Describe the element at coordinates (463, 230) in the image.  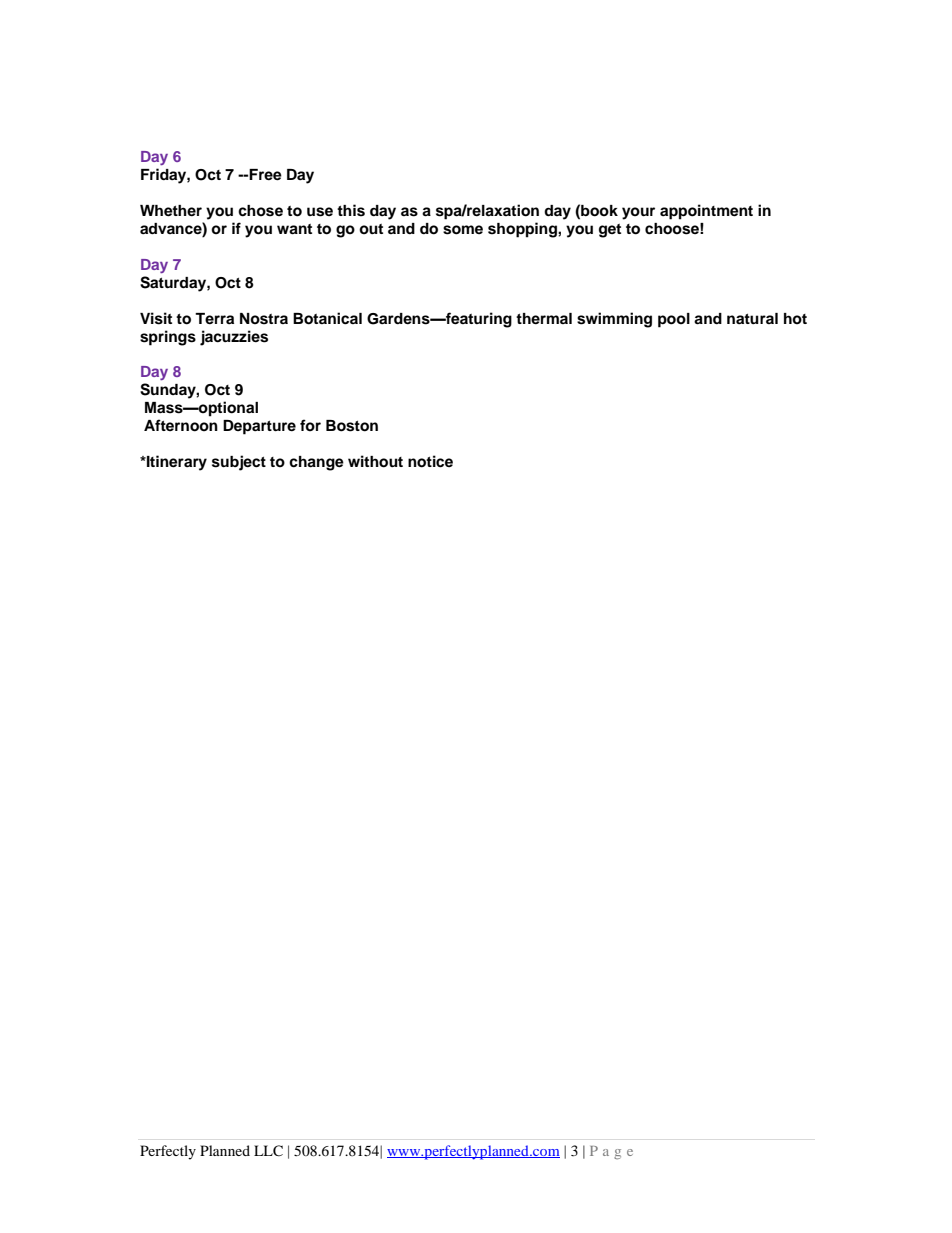
I see `some` at that location.
